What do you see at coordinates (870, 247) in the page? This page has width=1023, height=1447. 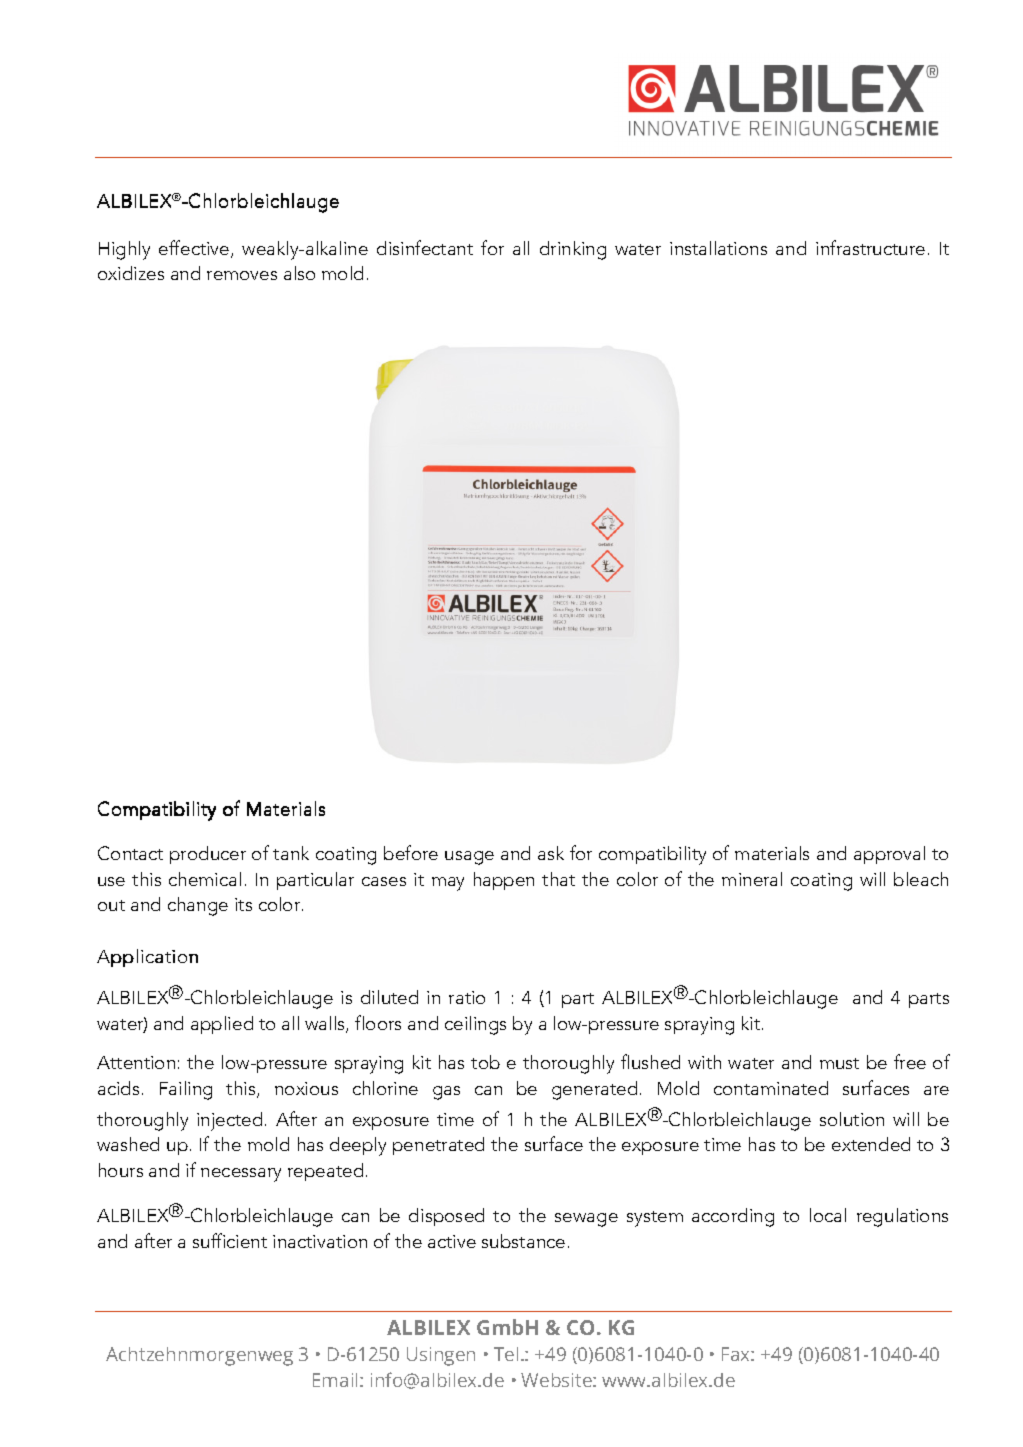 I see `infrastructure` at bounding box center [870, 247].
